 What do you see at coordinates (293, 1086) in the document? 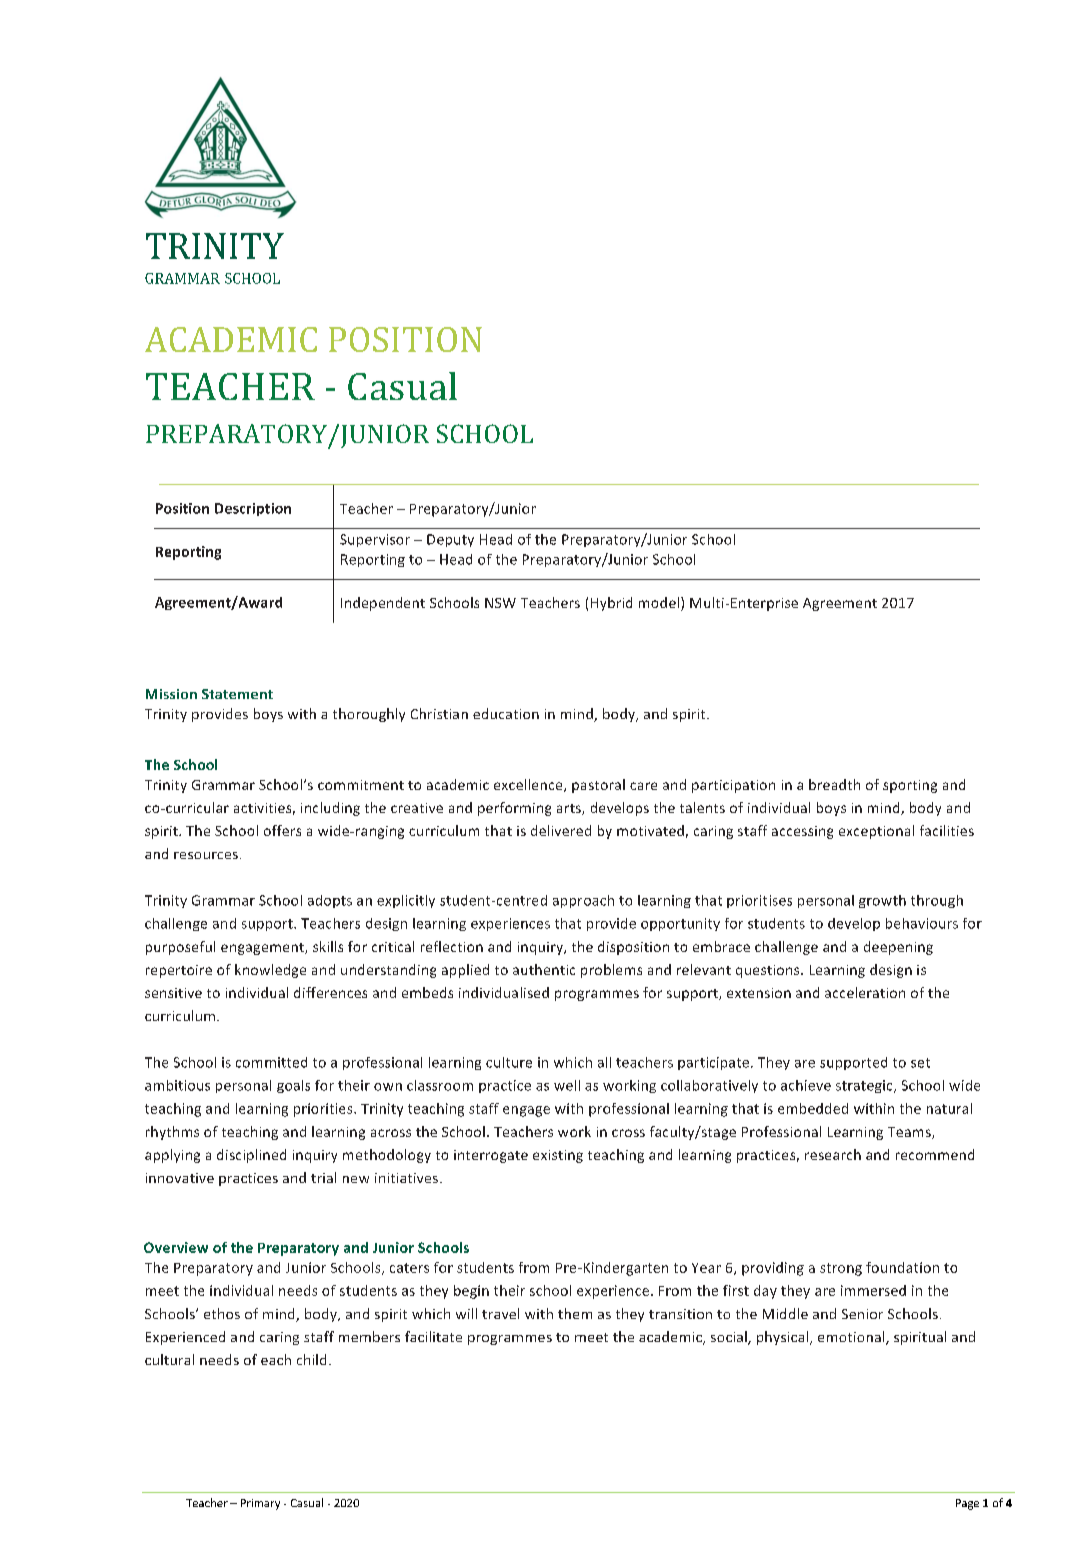
I see `goals` at bounding box center [293, 1086].
